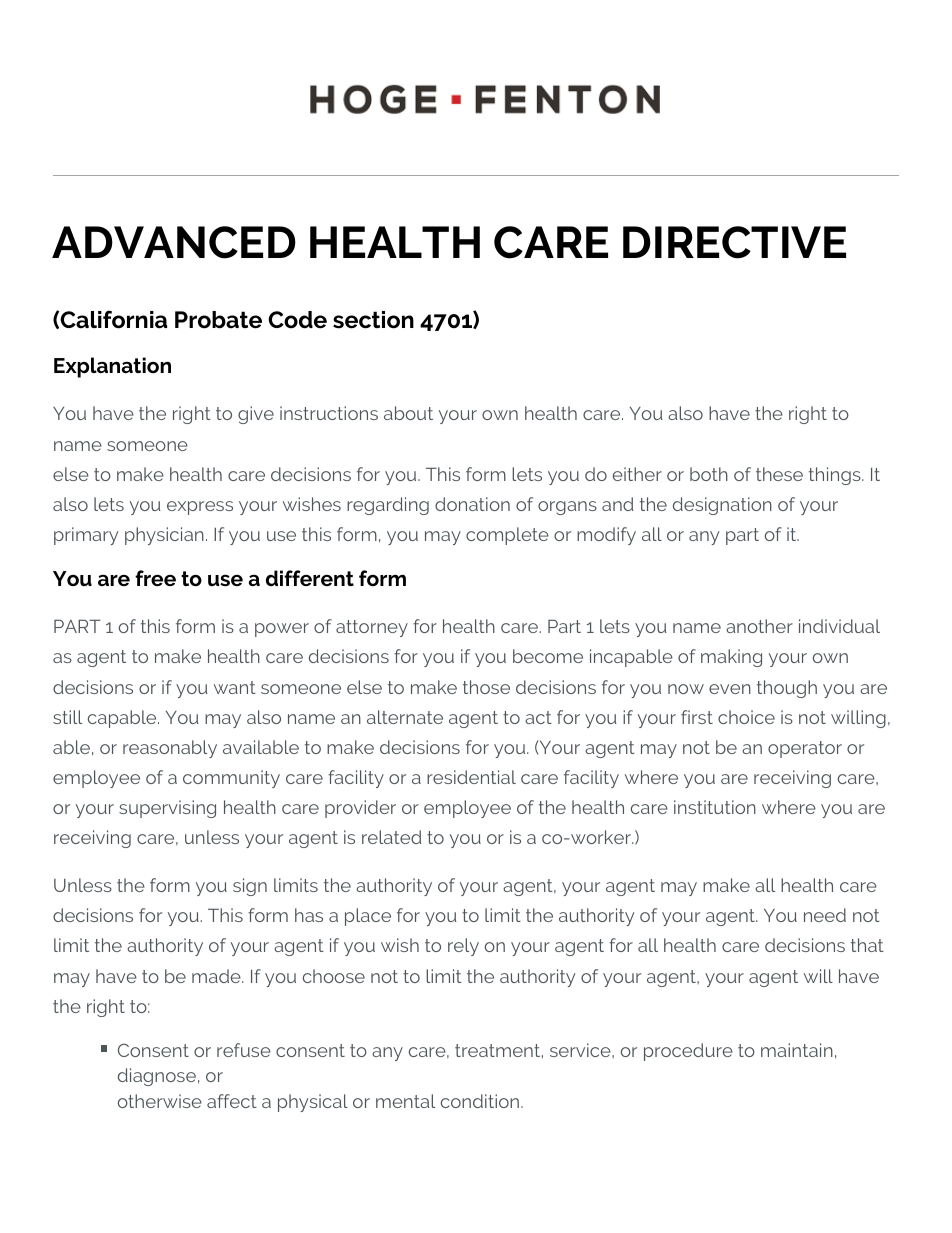 Image resolution: width=952 pixels, height=1233 pixels. What do you see at coordinates (170, 749) in the screenshot?
I see `reasonably` at bounding box center [170, 749].
